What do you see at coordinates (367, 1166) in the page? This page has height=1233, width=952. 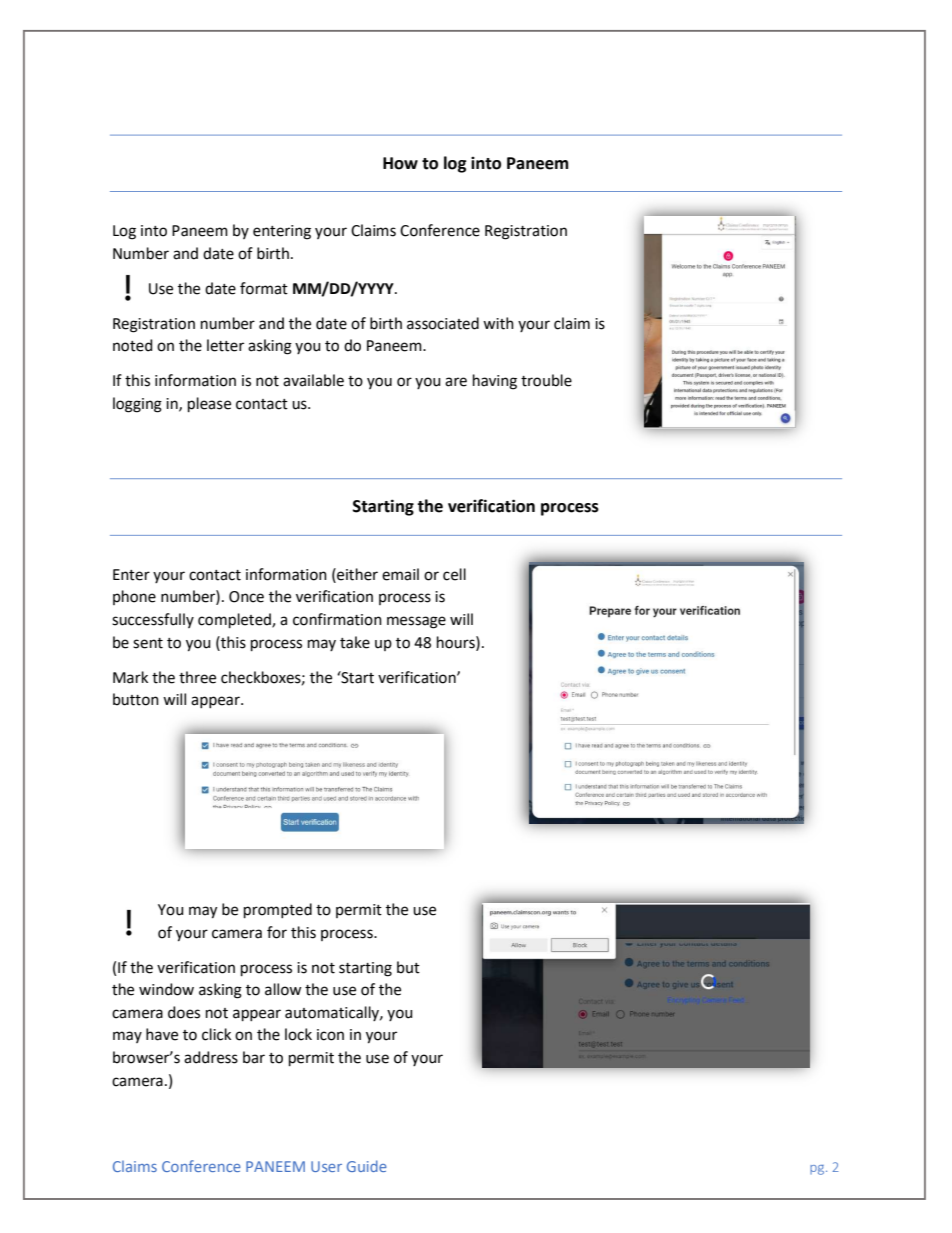 I see `Guide` at bounding box center [367, 1166].
